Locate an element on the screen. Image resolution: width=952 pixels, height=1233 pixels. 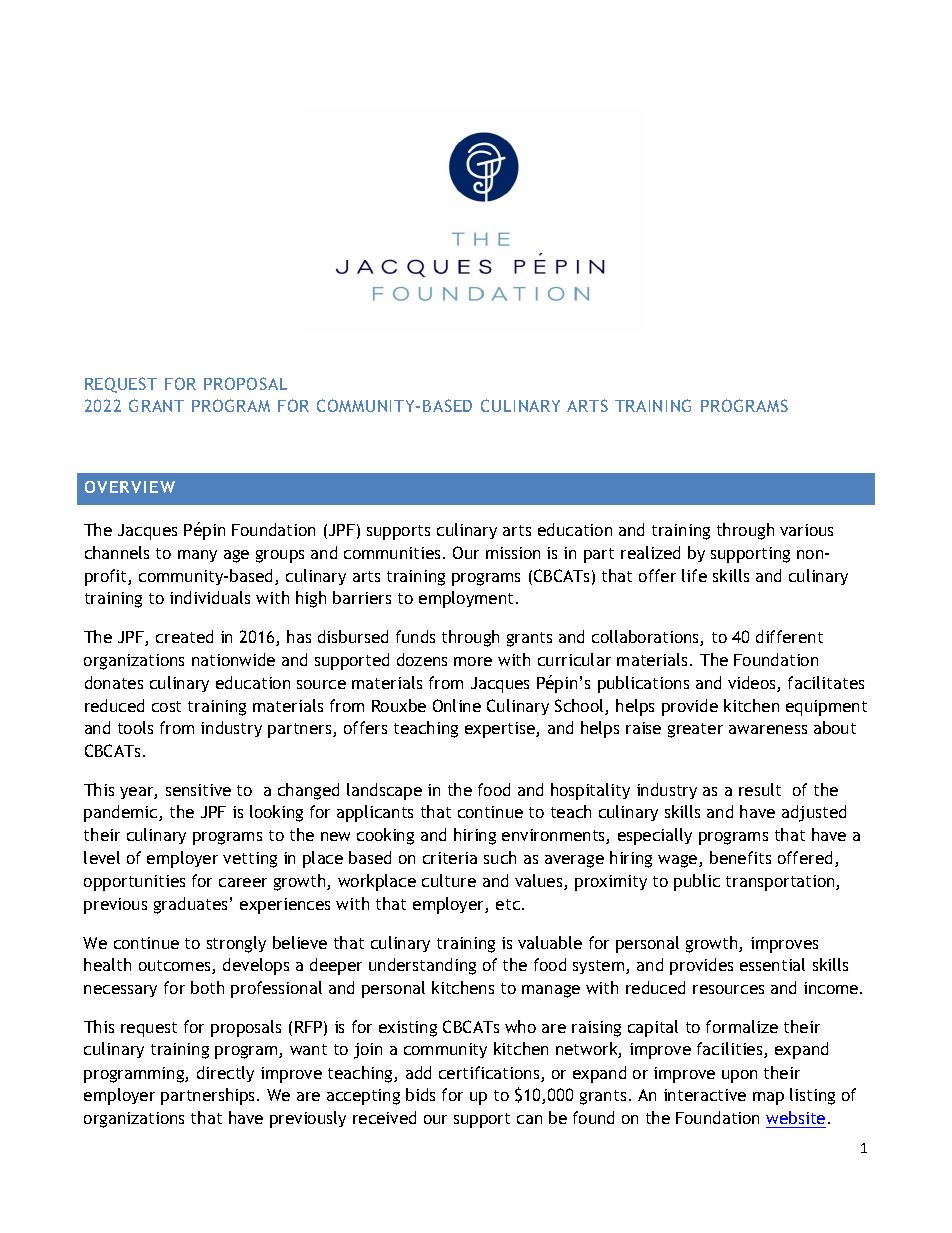
mission is located at coordinates (513, 553).
